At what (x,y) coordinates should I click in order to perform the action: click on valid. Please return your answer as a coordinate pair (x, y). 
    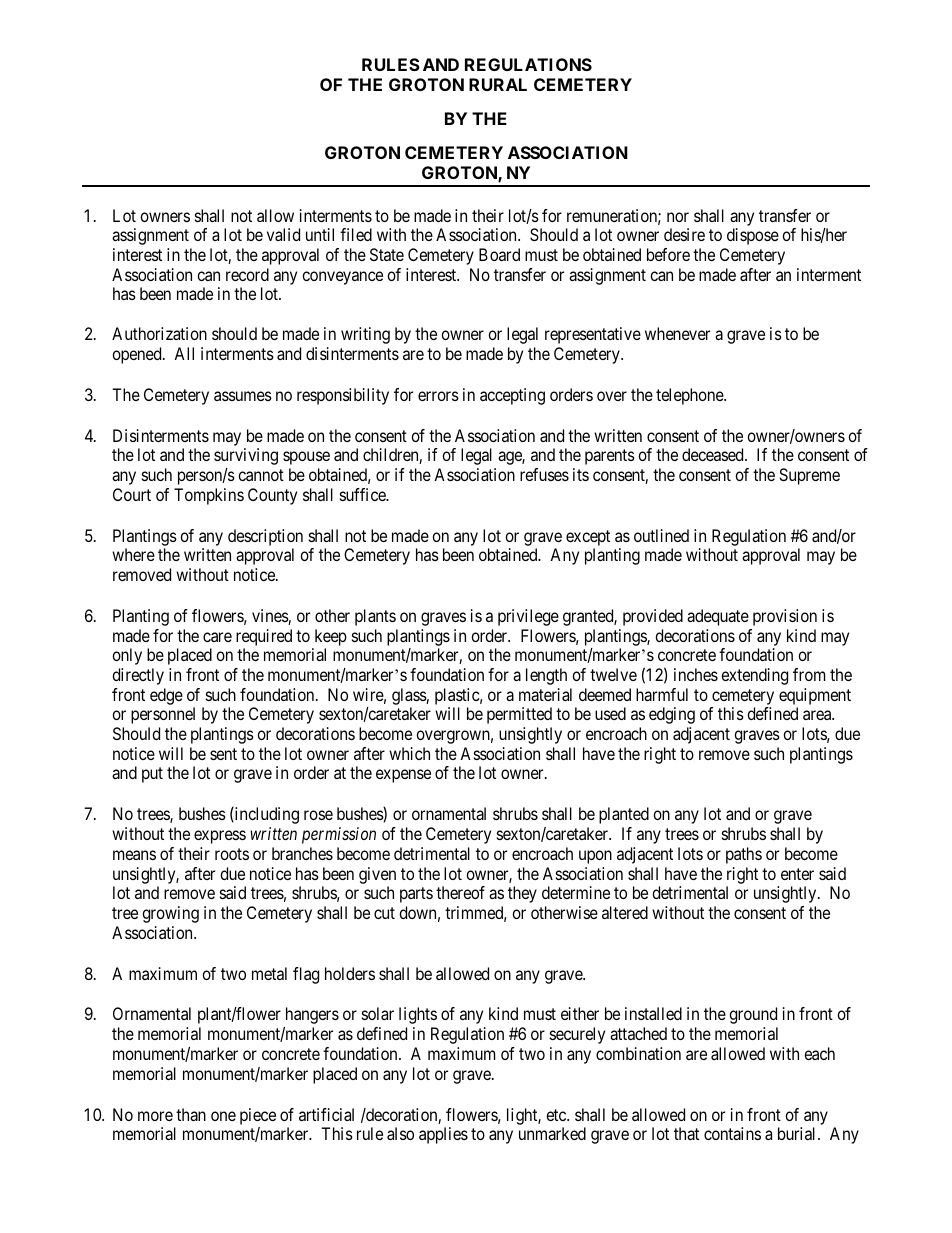
    Looking at the image, I should click on (283, 234).
